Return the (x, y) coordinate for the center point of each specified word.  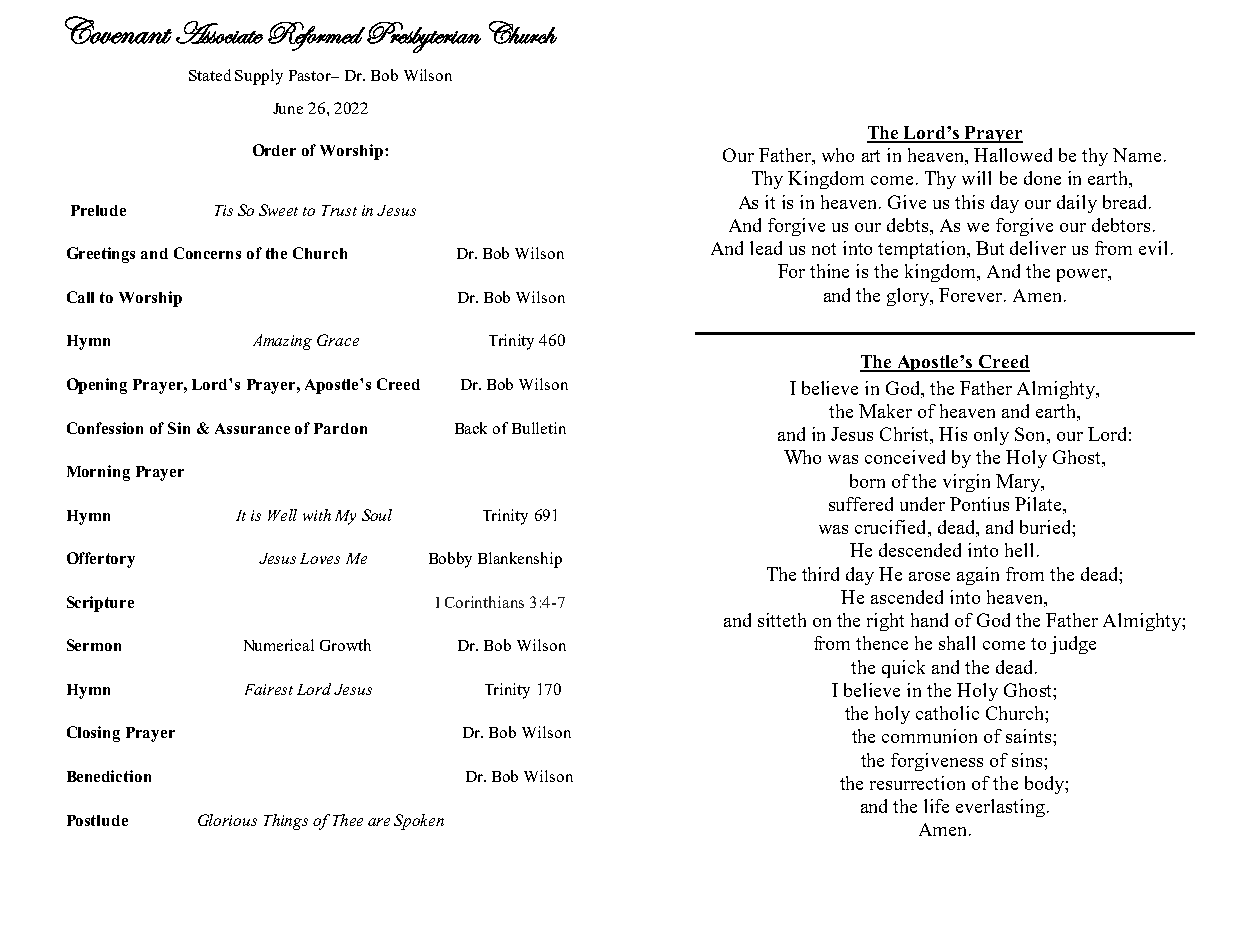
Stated (210, 75)
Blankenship (520, 560)
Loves (320, 558)
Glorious (227, 820)
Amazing (282, 342)
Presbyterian (424, 37)
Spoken (419, 822)
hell (1019, 550)
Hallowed (1013, 155)
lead (766, 248)
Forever (972, 295)
